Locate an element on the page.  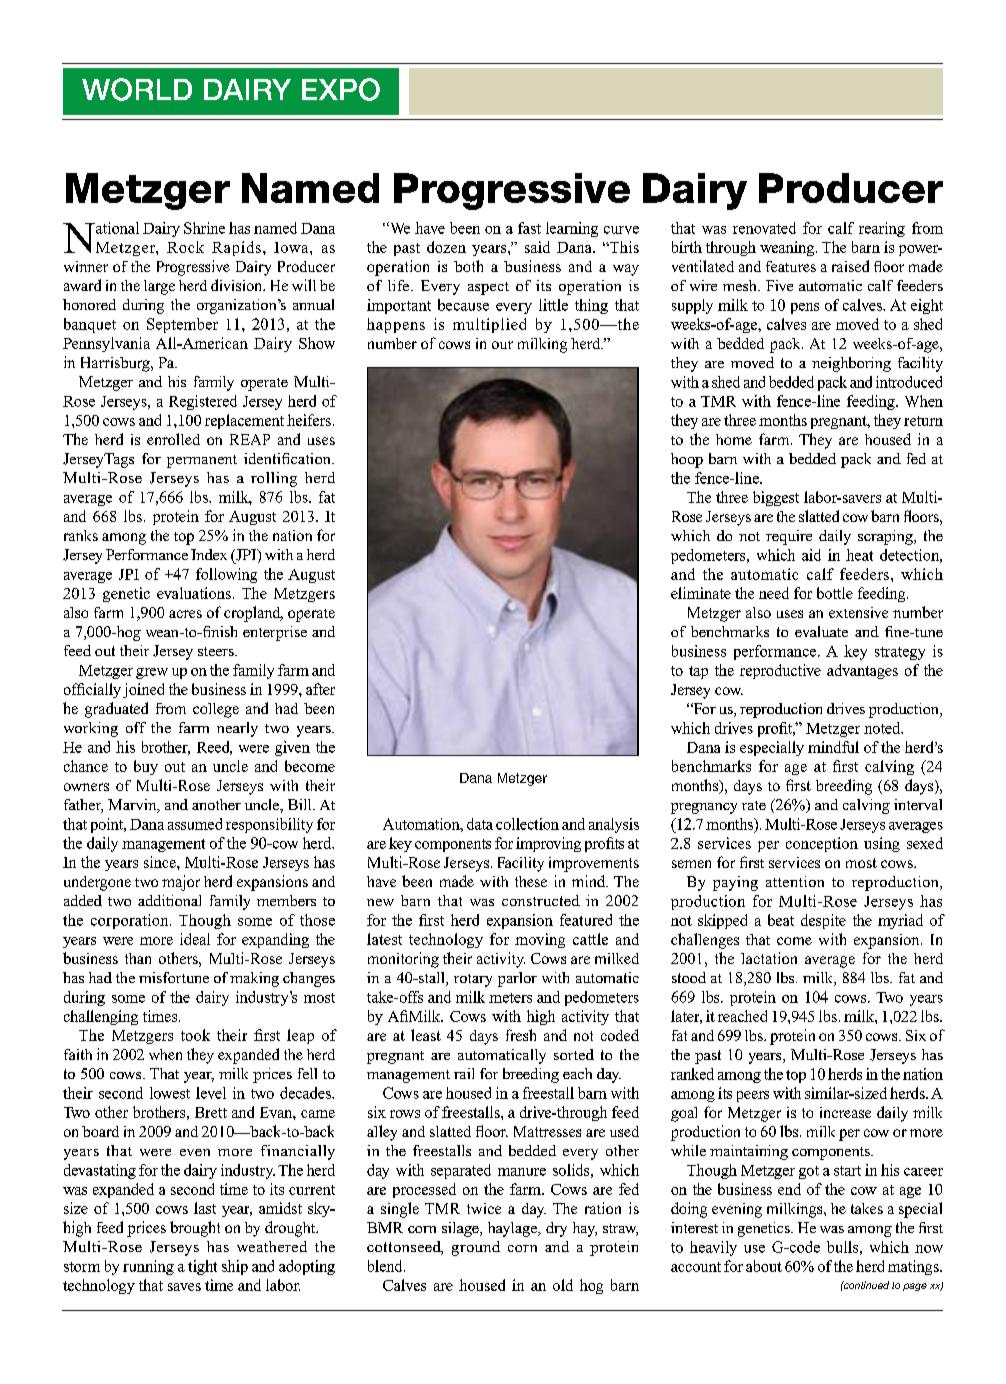
fast is located at coordinates (529, 228).
